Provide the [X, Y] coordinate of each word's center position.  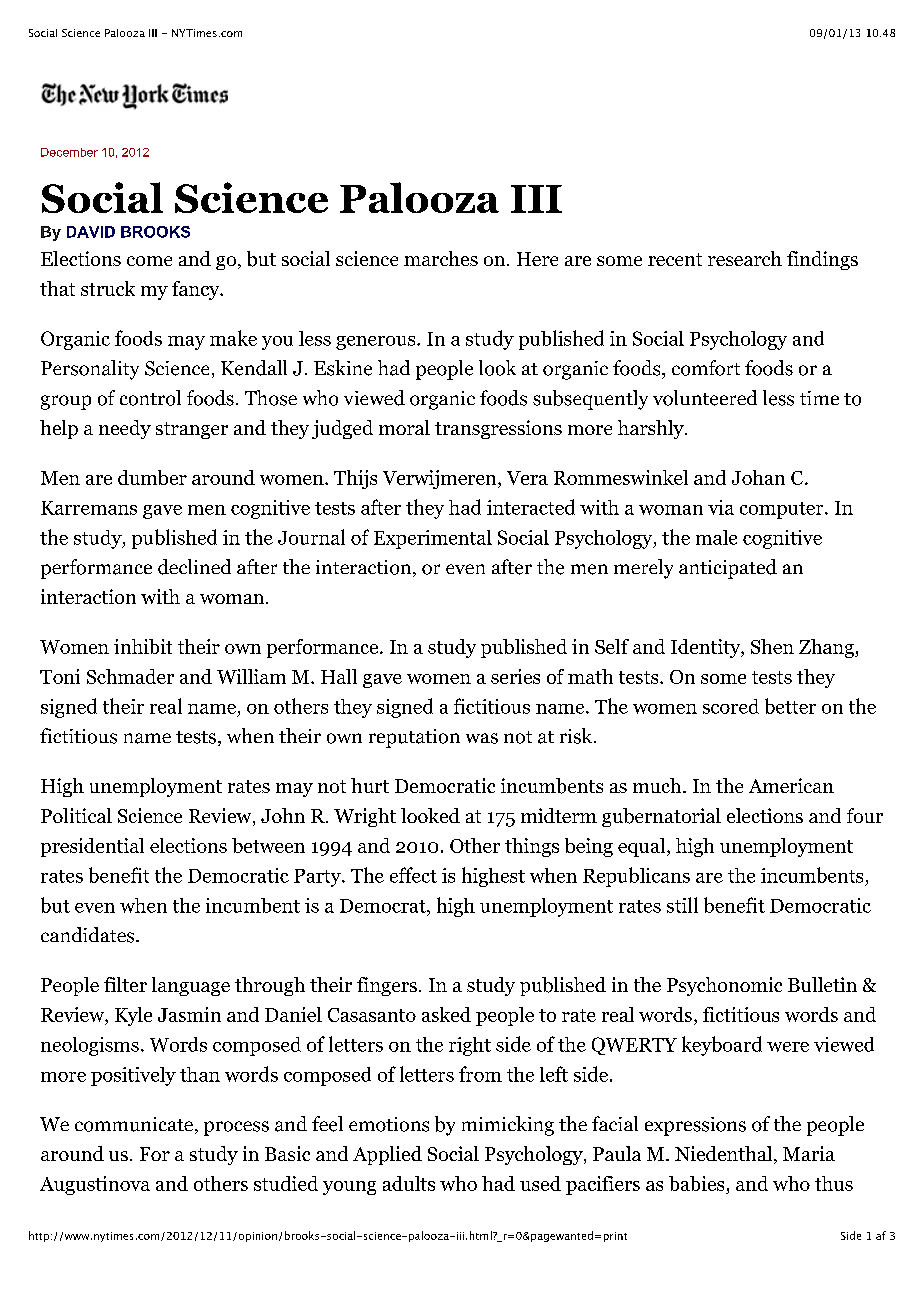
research [745, 258]
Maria [809, 1153]
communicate [134, 1124]
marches [441, 258]
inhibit [143, 646]
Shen [772, 646]
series [515, 676]
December [69, 152]
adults [409, 1183]
